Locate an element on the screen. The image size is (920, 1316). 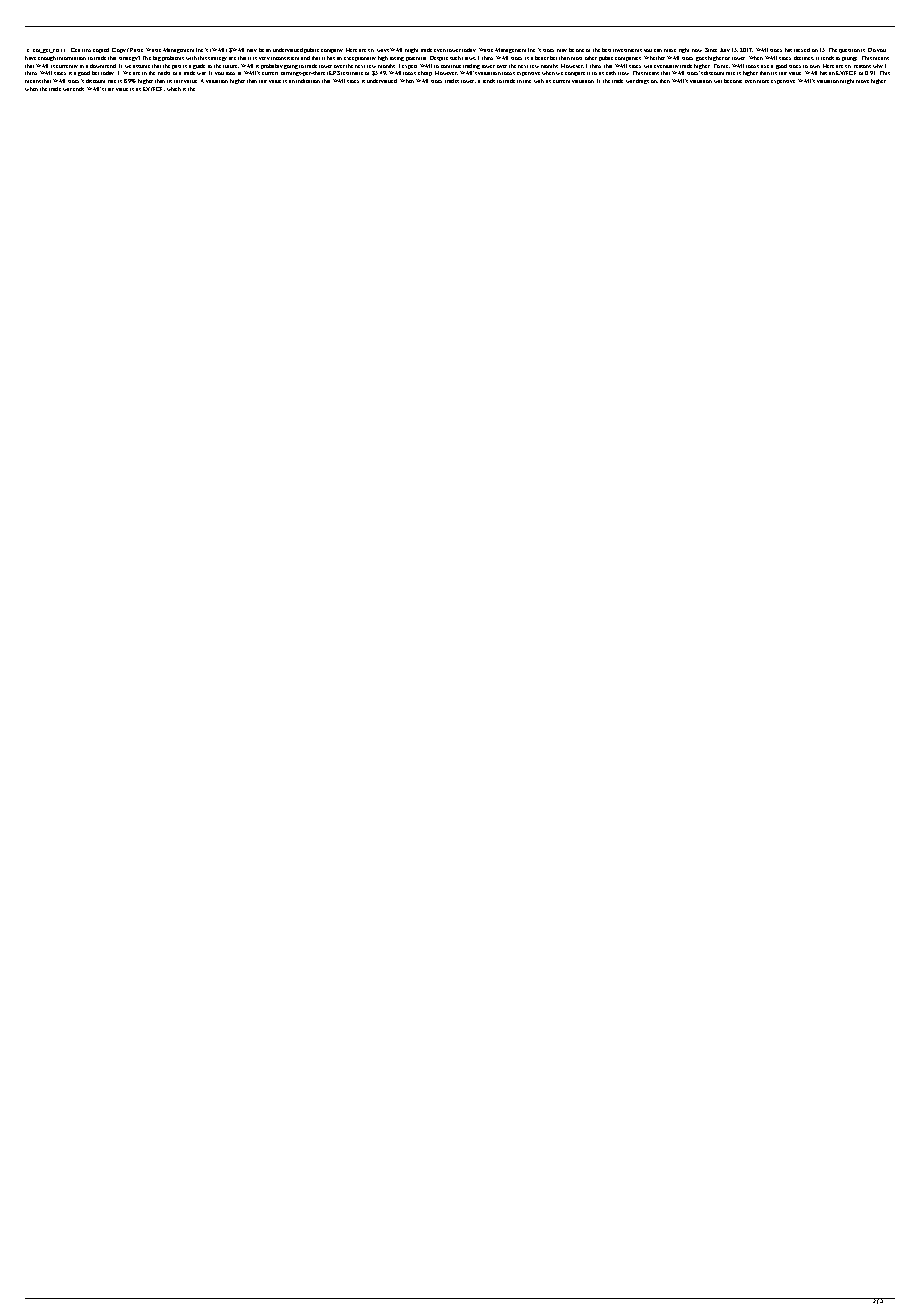
reasons is located at coordinates (862, 66).
